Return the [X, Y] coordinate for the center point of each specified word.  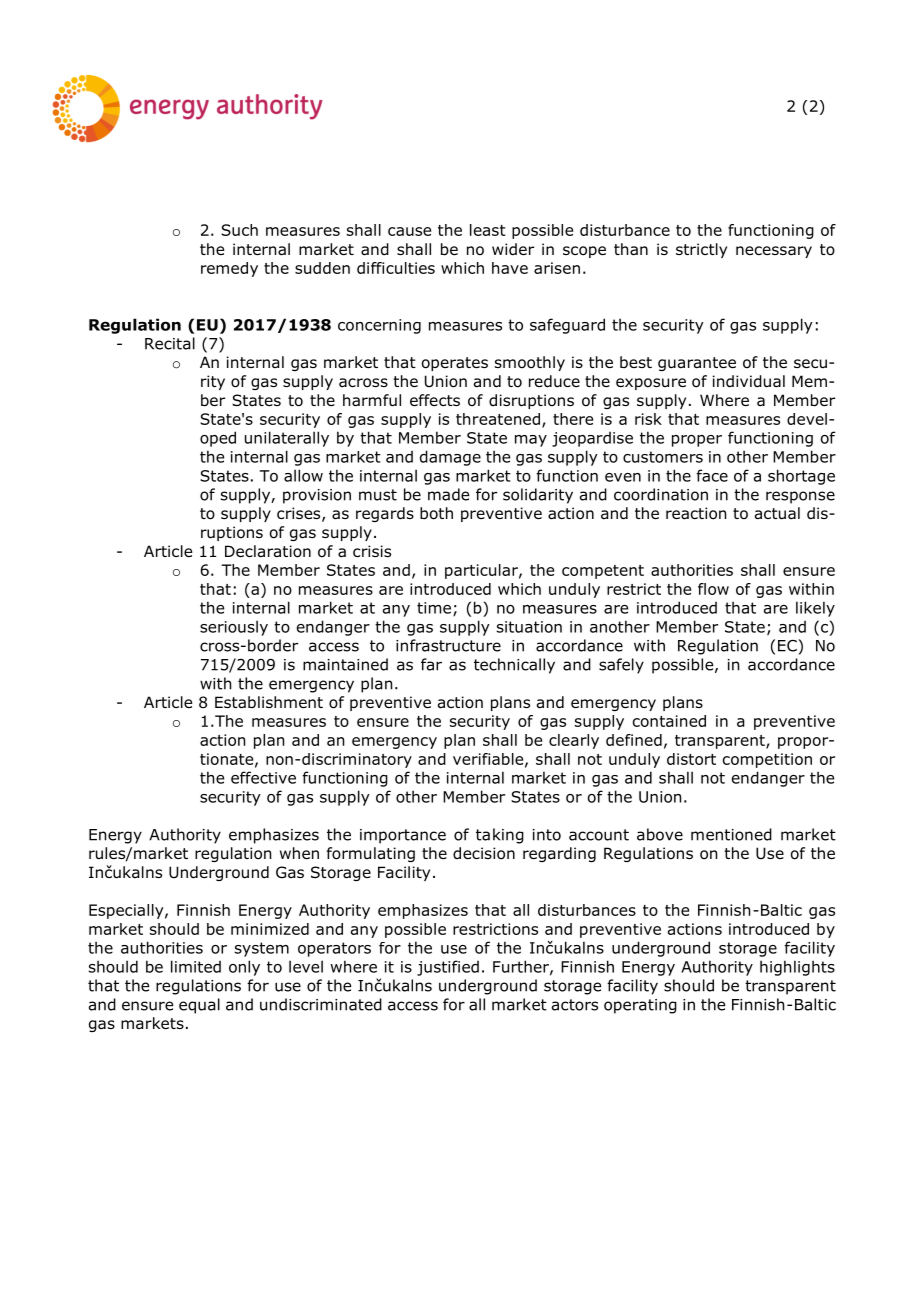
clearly [574, 741]
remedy [229, 269]
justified [448, 968]
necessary [774, 252]
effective [263, 777]
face [712, 475]
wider [513, 249]
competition [767, 760]
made [448, 494]
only [244, 968]
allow [303, 475]
